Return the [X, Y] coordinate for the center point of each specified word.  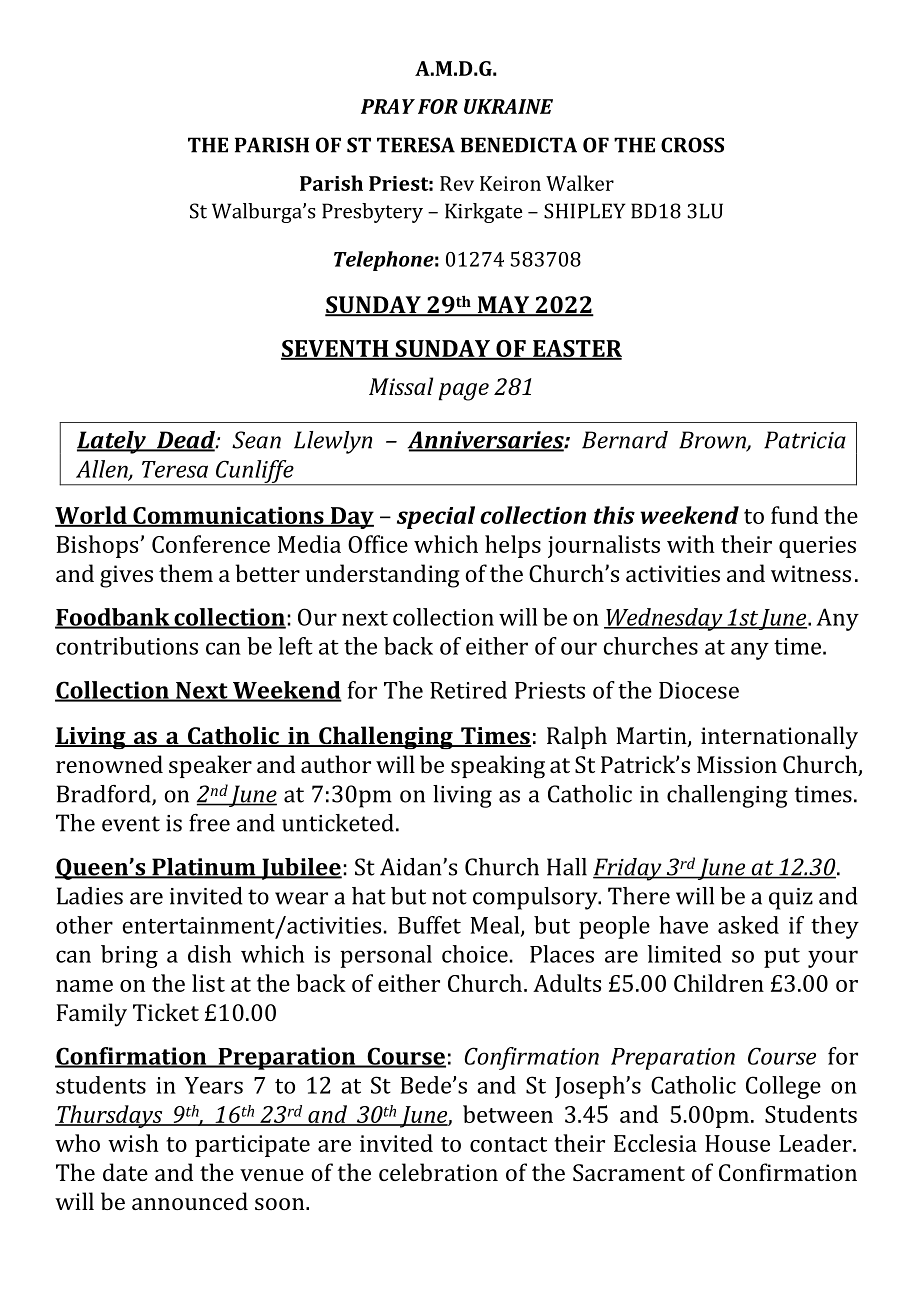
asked [748, 925]
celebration [438, 1172]
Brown [713, 441]
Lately [112, 442]
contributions [127, 646]
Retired [468, 690]
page [464, 392]
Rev [457, 183]
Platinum [204, 868]
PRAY [388, 106]
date [125, 1172]
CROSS [692, 145]
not [449, 897]
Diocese [699, 690]
